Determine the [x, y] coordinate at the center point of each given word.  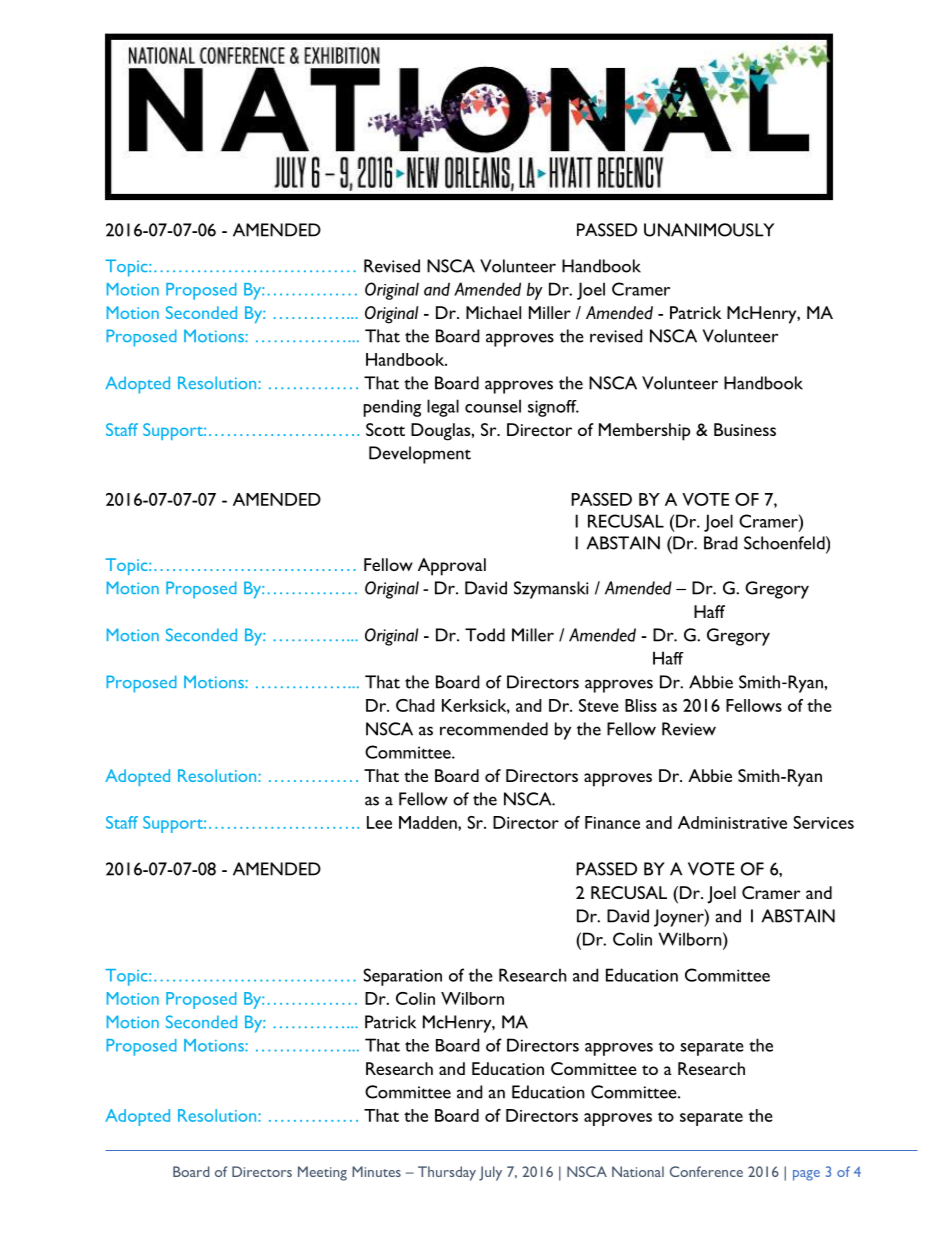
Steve [599, 705]
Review [689, 729]
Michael [493, 312]
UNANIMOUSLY [709, 230]
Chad [415, 705]
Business [745, 429]
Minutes [376, 1171]
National [638, 1171]
